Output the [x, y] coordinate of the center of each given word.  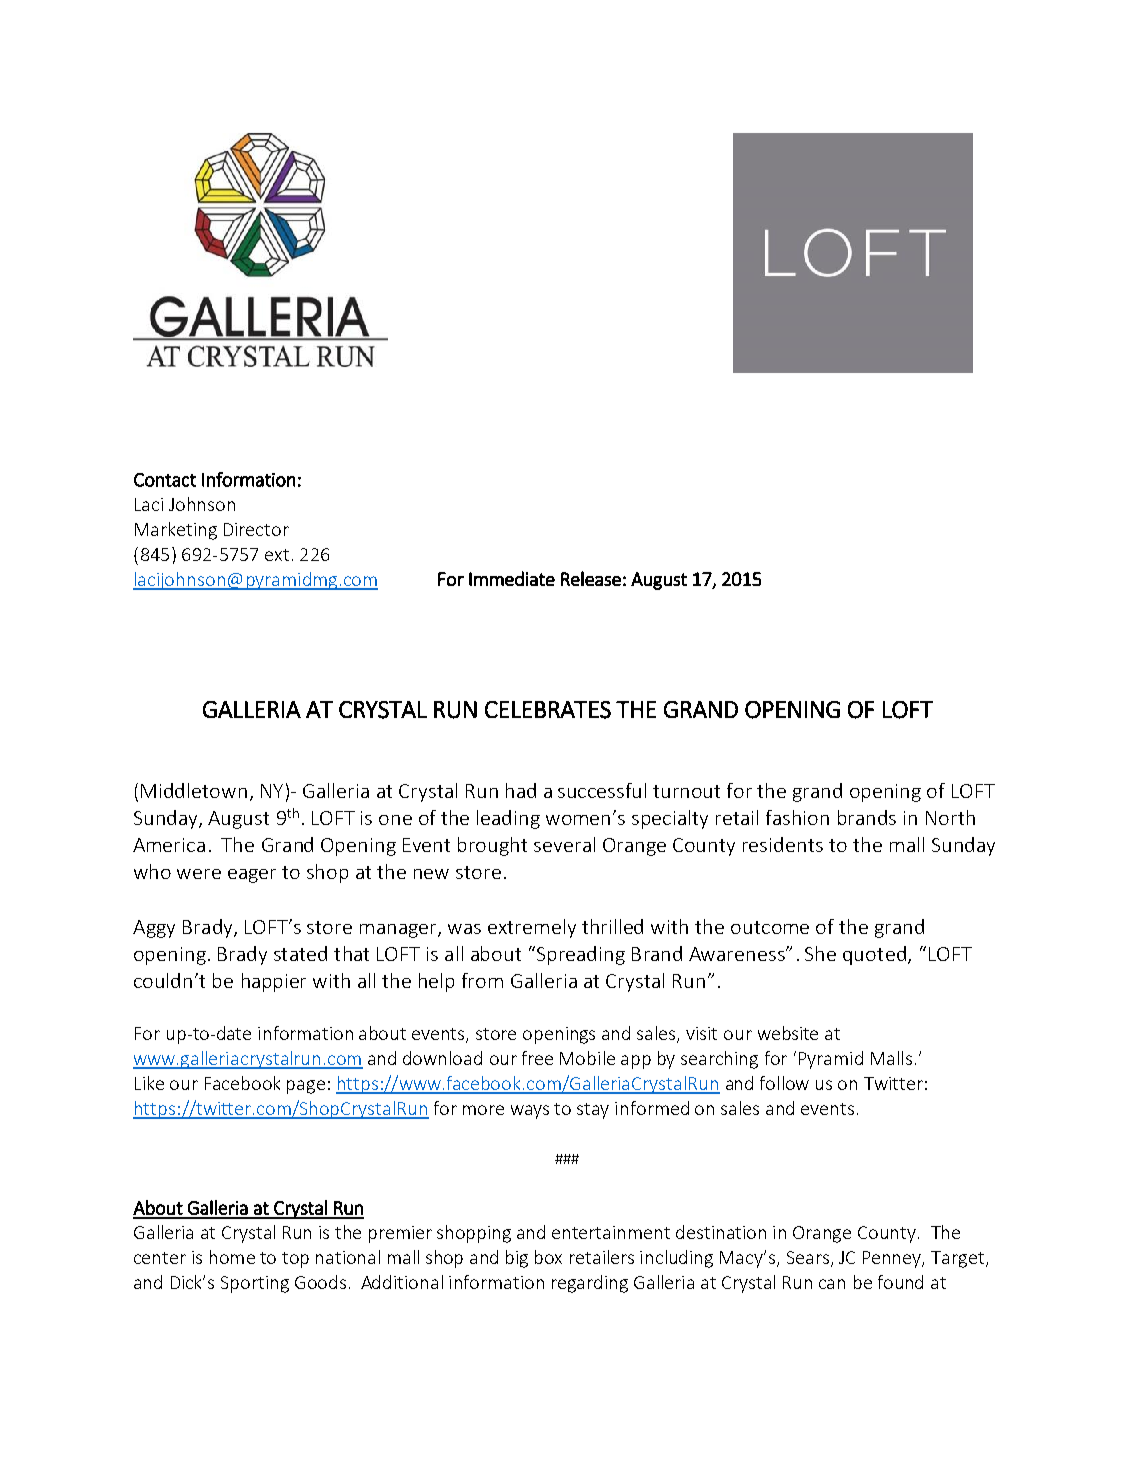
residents [783, 844]
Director [256, 529]
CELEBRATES [548, 710]
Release [591, 578]
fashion [797, 817]
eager [252, 876]
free [537, 1058]
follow [784, 1083]
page [306, 1087]
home [232, 1257]
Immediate [512, 578]
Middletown [194, 790]
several [564, 844]
